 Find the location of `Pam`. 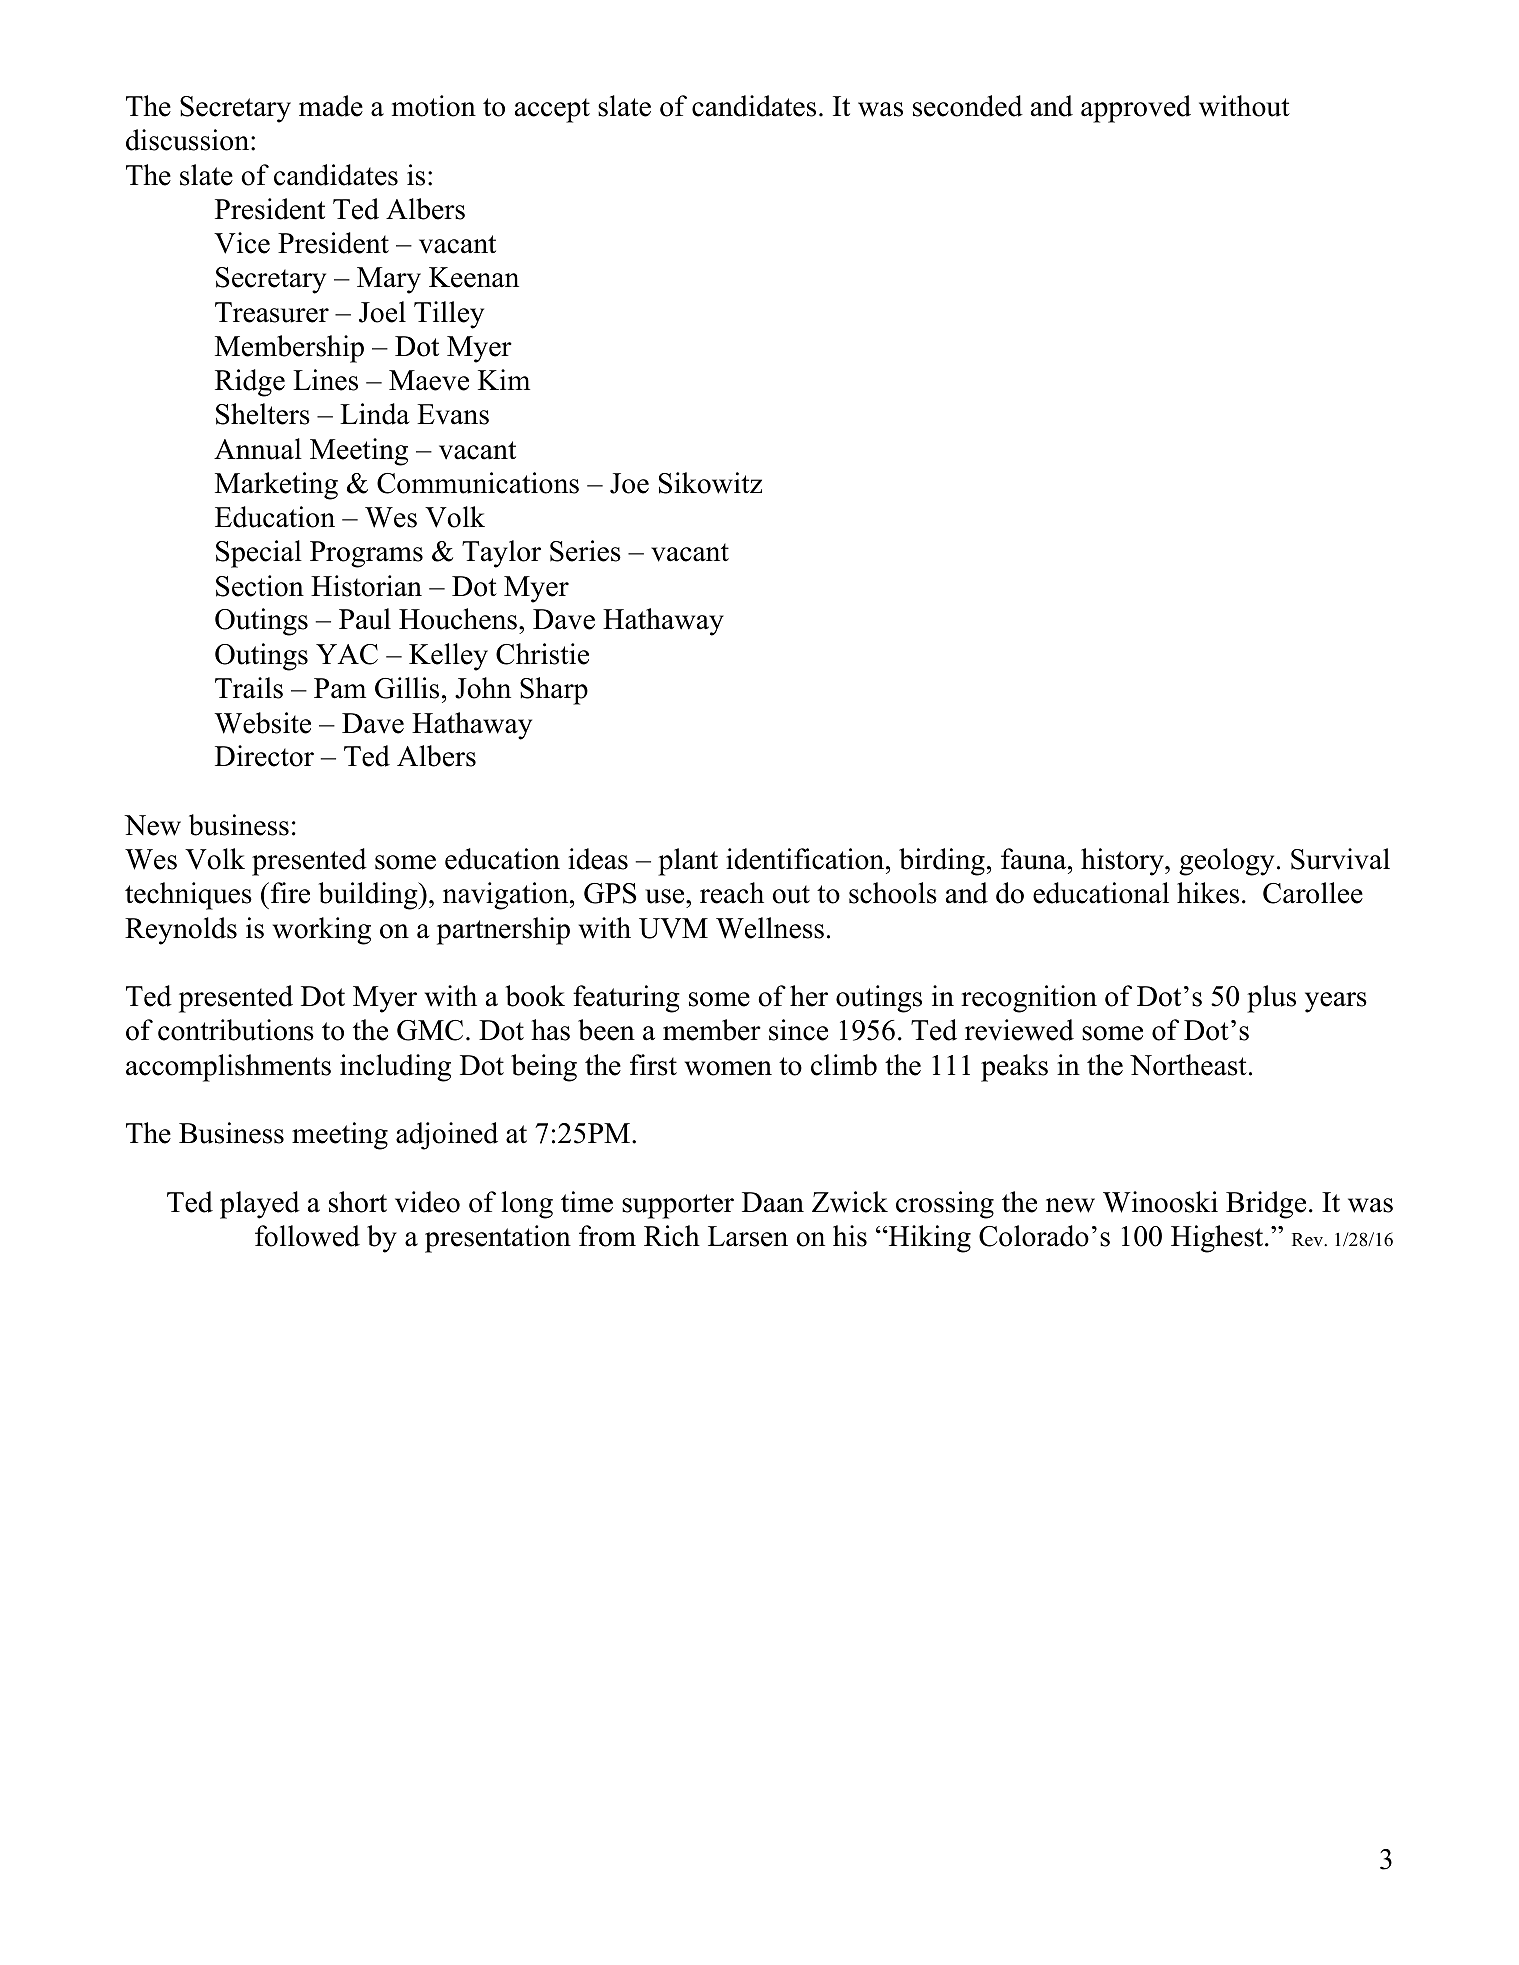

Pam is located at coordinates (340, 688).
